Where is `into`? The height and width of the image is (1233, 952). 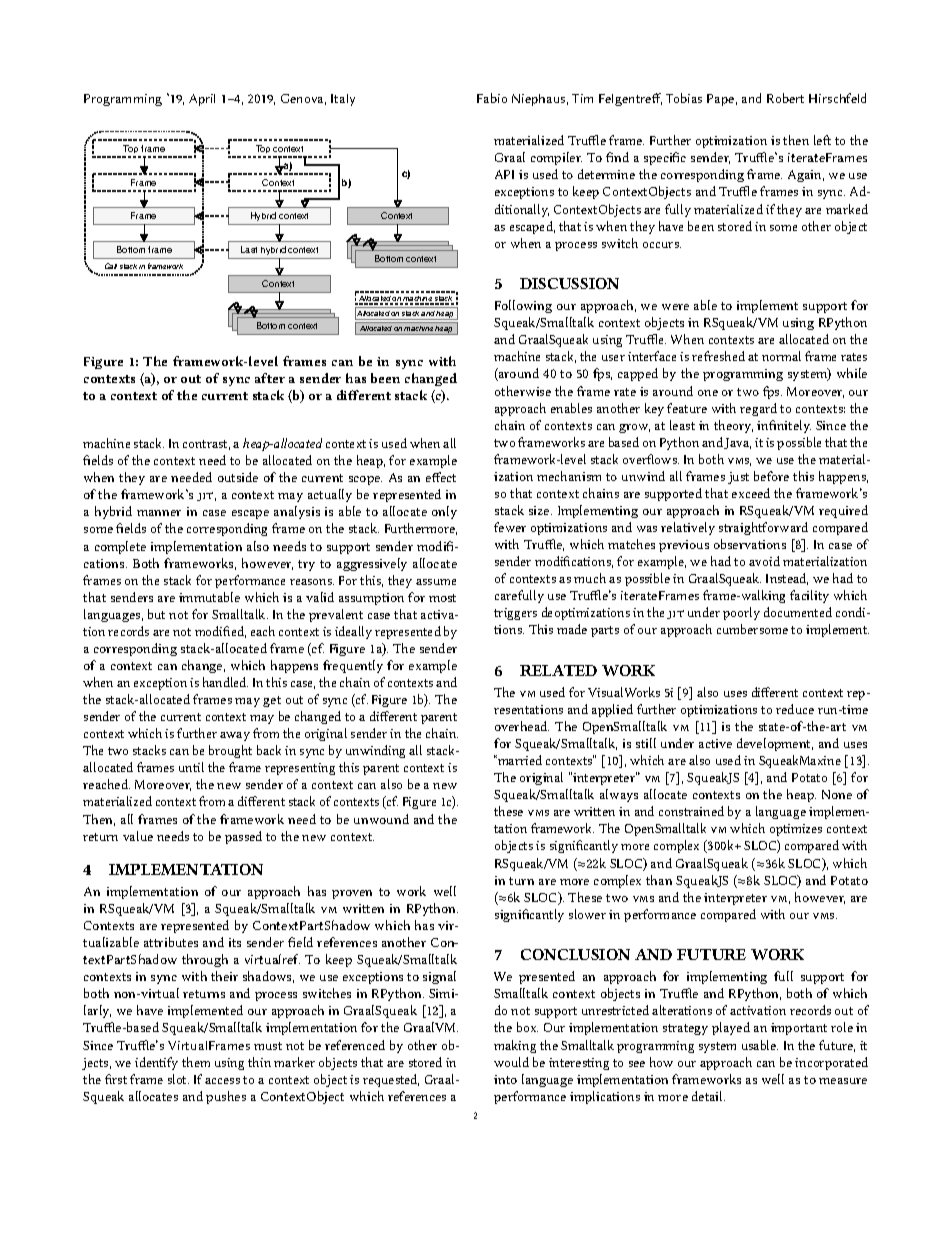 into is located at coordinates (505, 1079).
